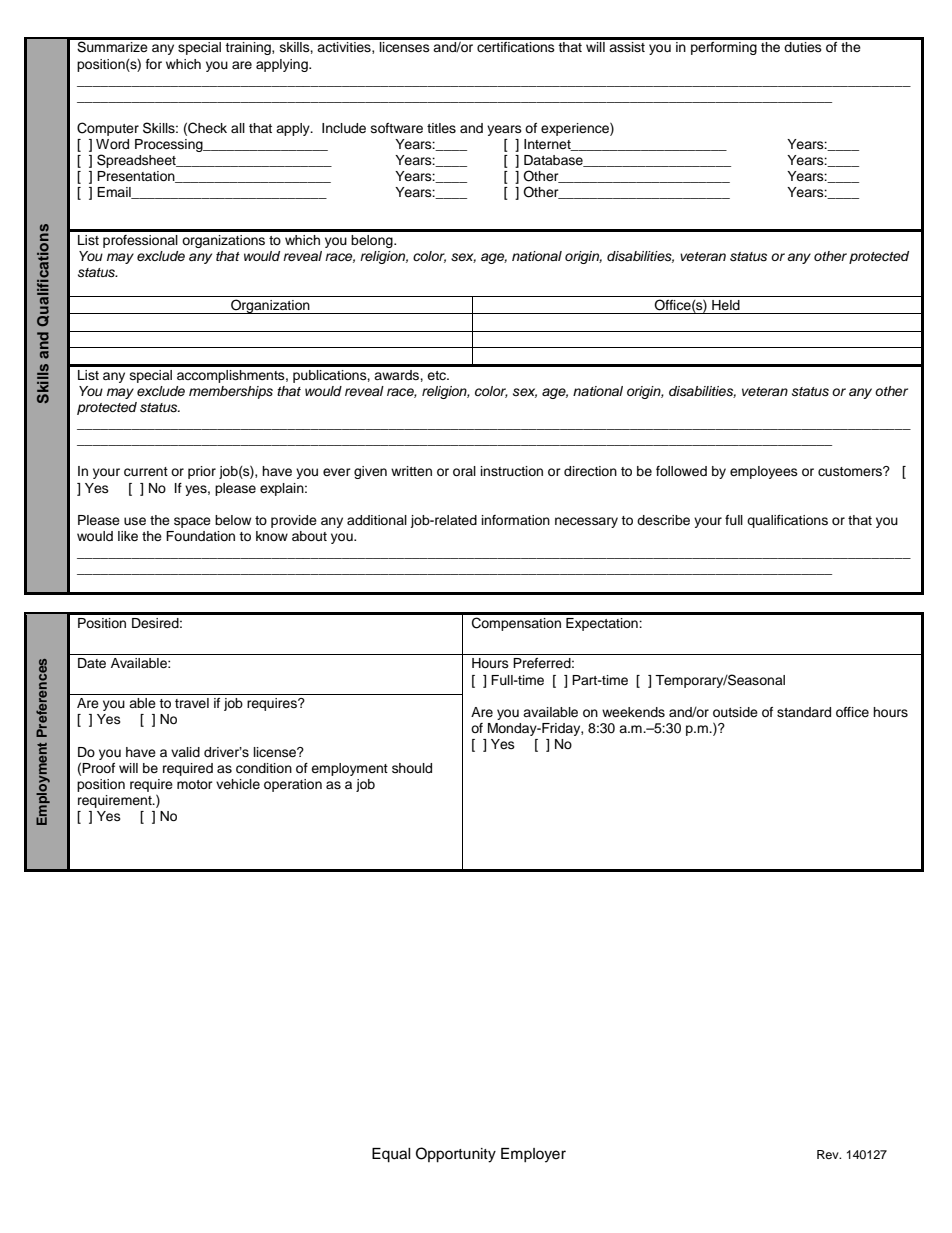  I want to click on Word, so click(112, 144).
